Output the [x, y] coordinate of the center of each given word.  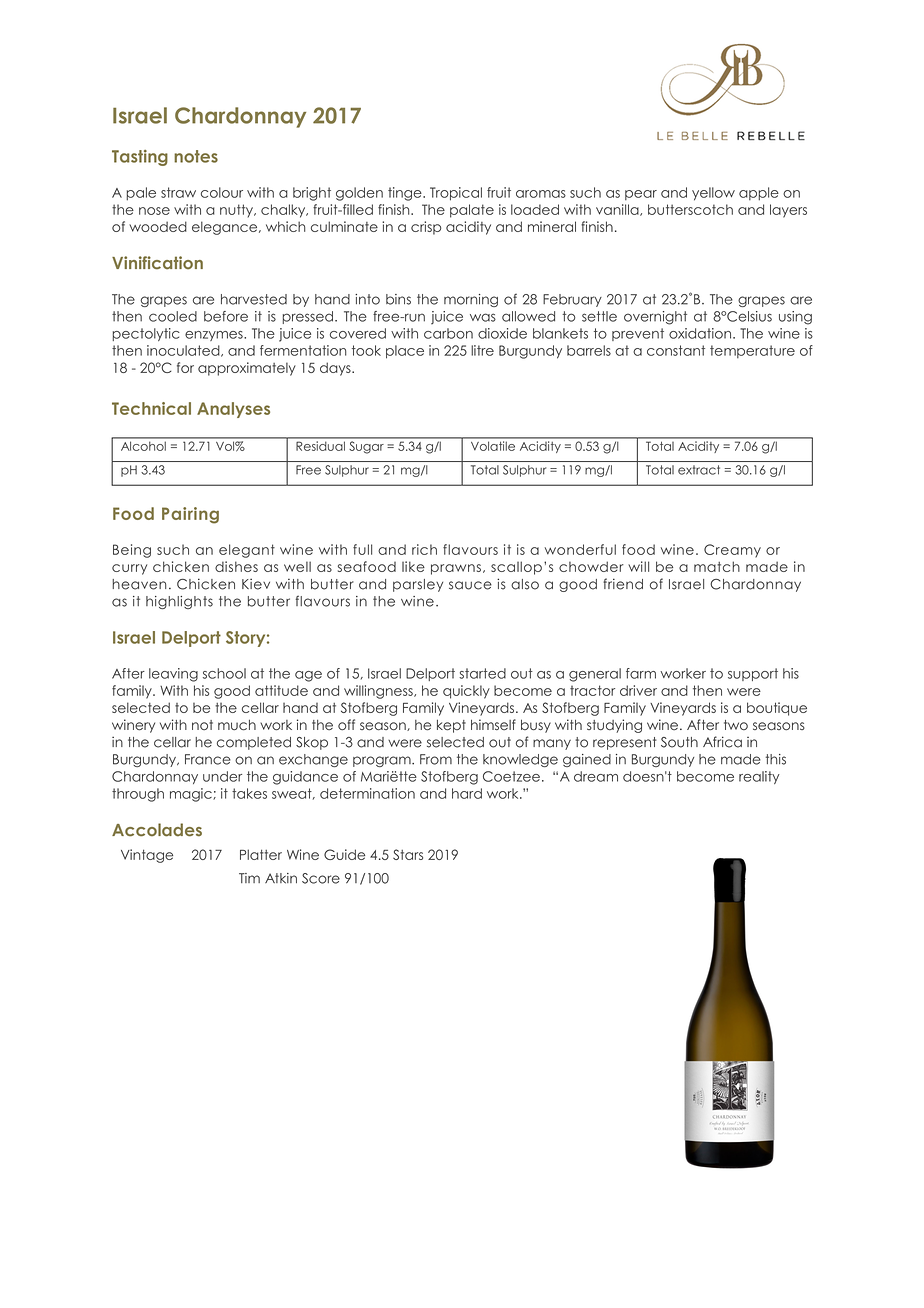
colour [222, 192]
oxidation [700, 333]
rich [424, 549]
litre [482, 350]
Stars [408, 854]
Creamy [732, 551]
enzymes [215, 336]
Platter [261, 854]
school [224, 673]
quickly [466, 692]
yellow [713, 194]
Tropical [456, 194]
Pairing [190, 515]
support [753, 674]
